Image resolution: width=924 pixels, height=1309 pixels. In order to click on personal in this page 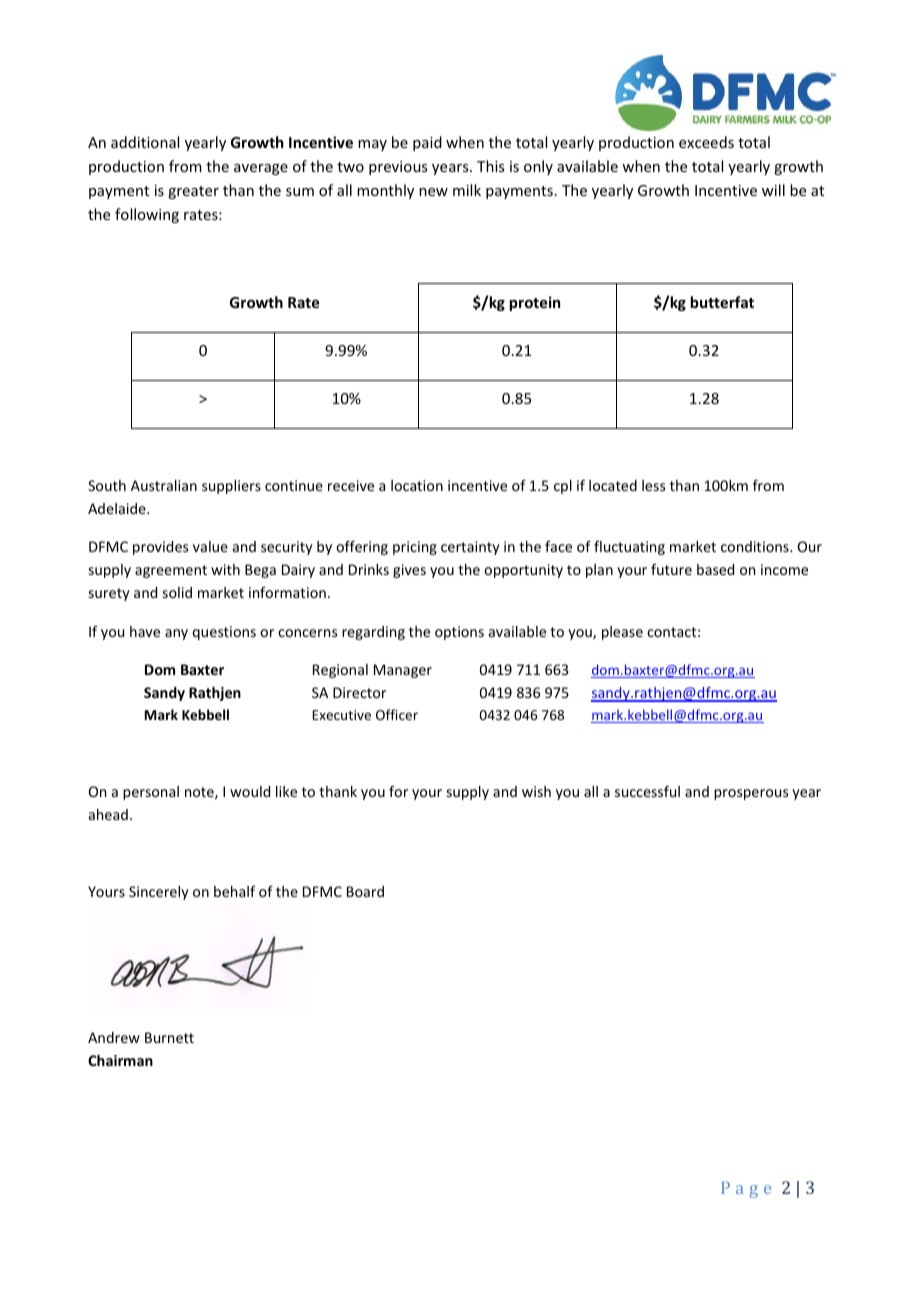, I will do `click(151, 793)`.
